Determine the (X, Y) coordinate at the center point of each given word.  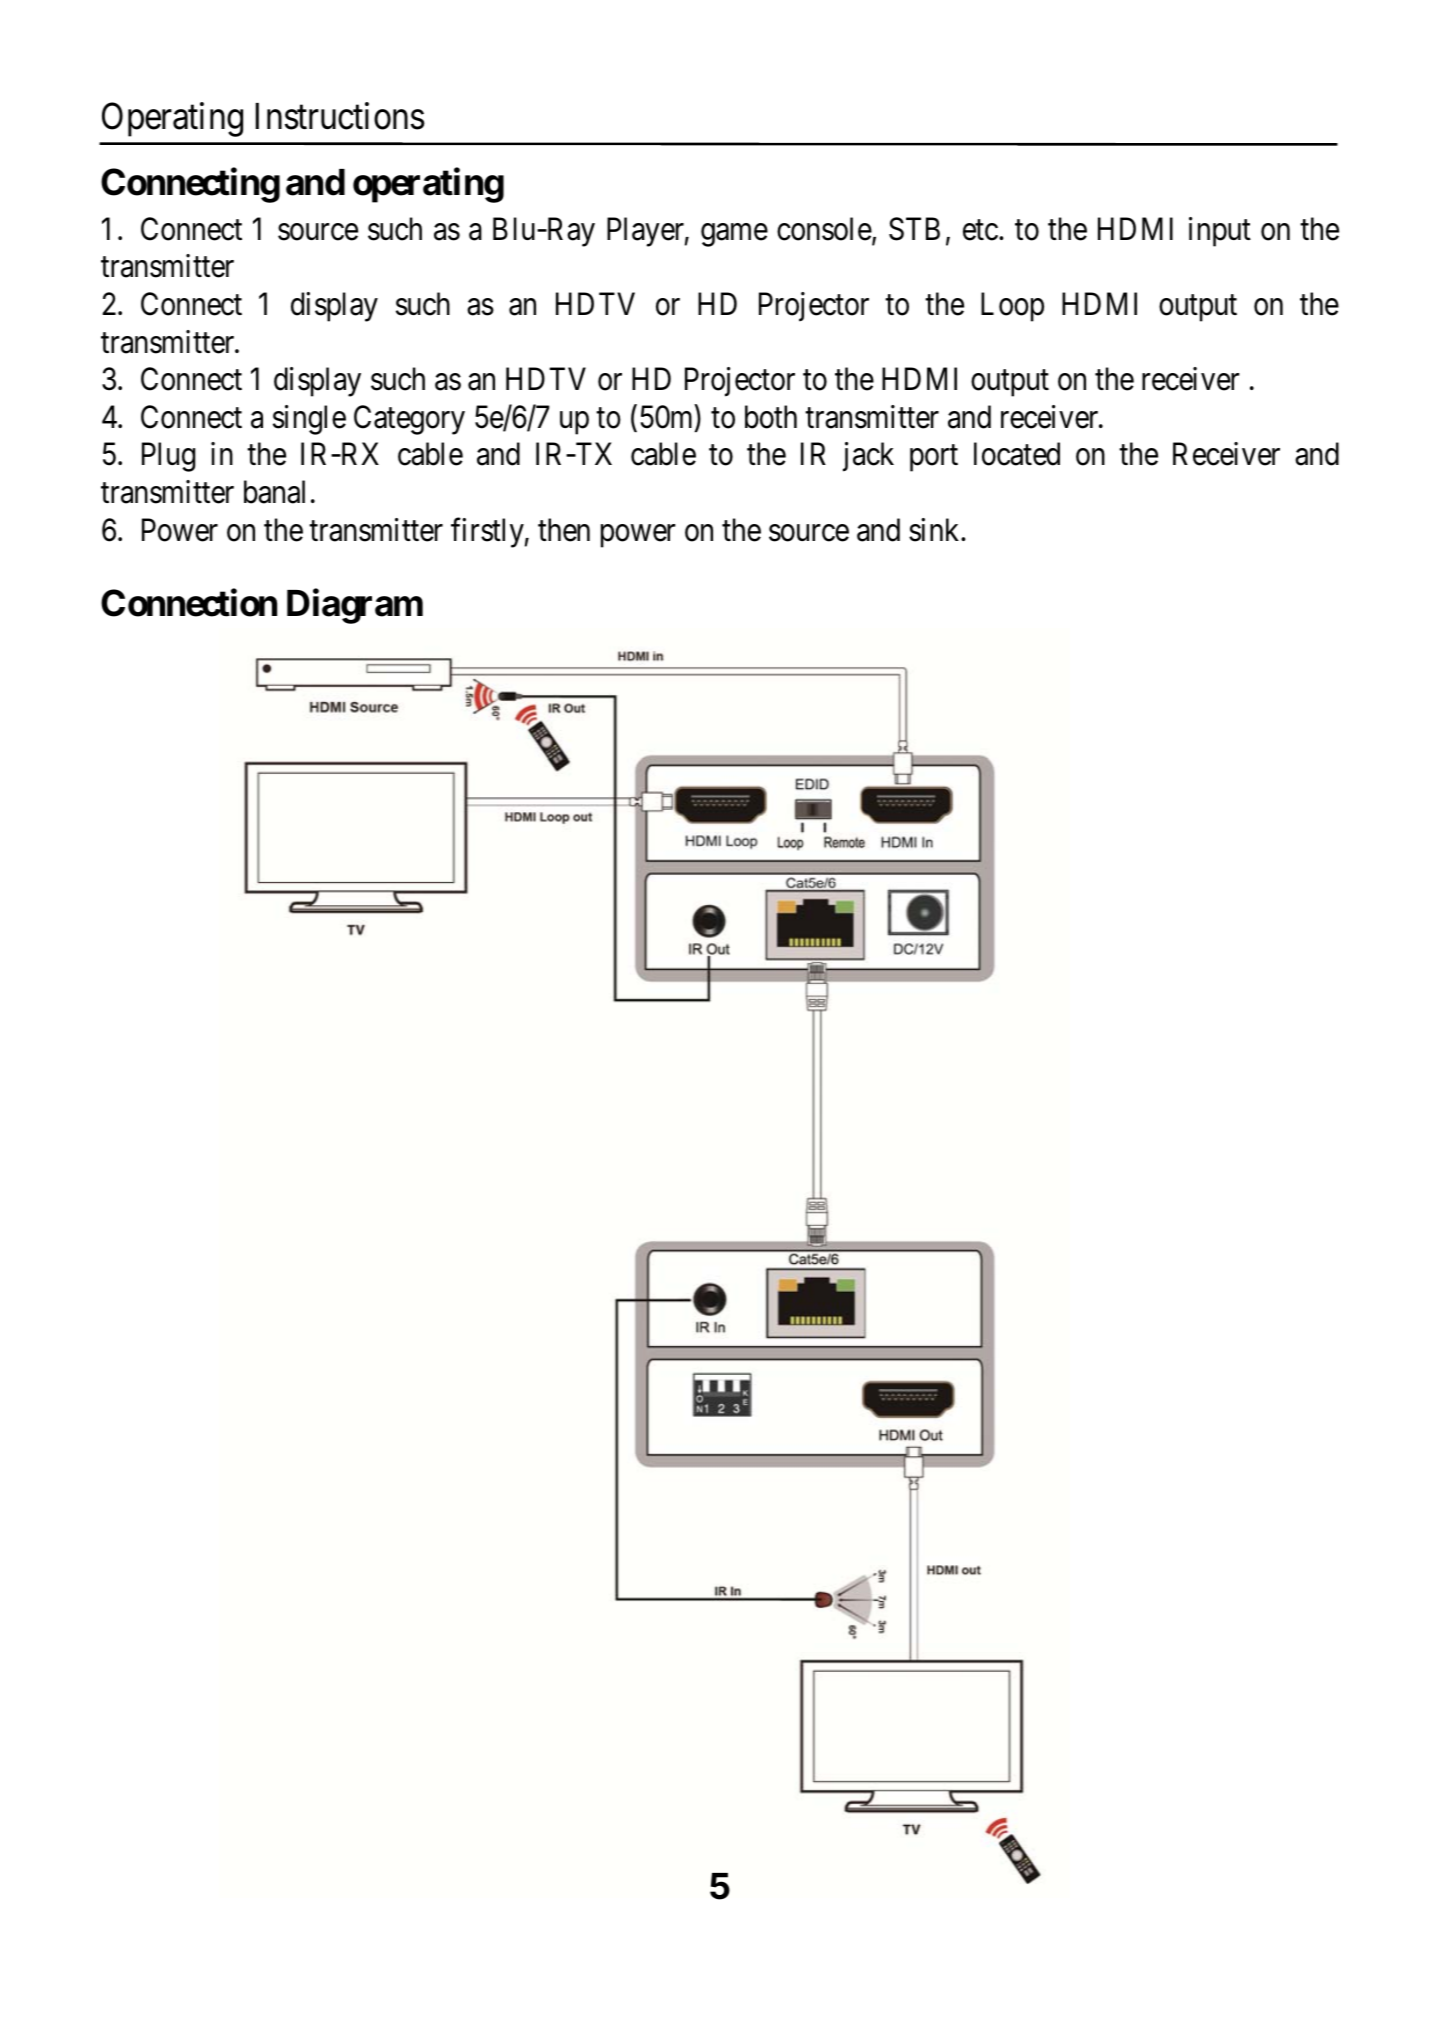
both (771, 417)
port (934, 459)
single (309, 420)
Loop (1012, 307)
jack (868, 457)
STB (914, 229)
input (1220, 232)
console (824, 229)
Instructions (340, 116)
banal (274, 492)
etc (980, 230)
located (1017, 454)
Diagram (355, 606)
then (564, 530)
